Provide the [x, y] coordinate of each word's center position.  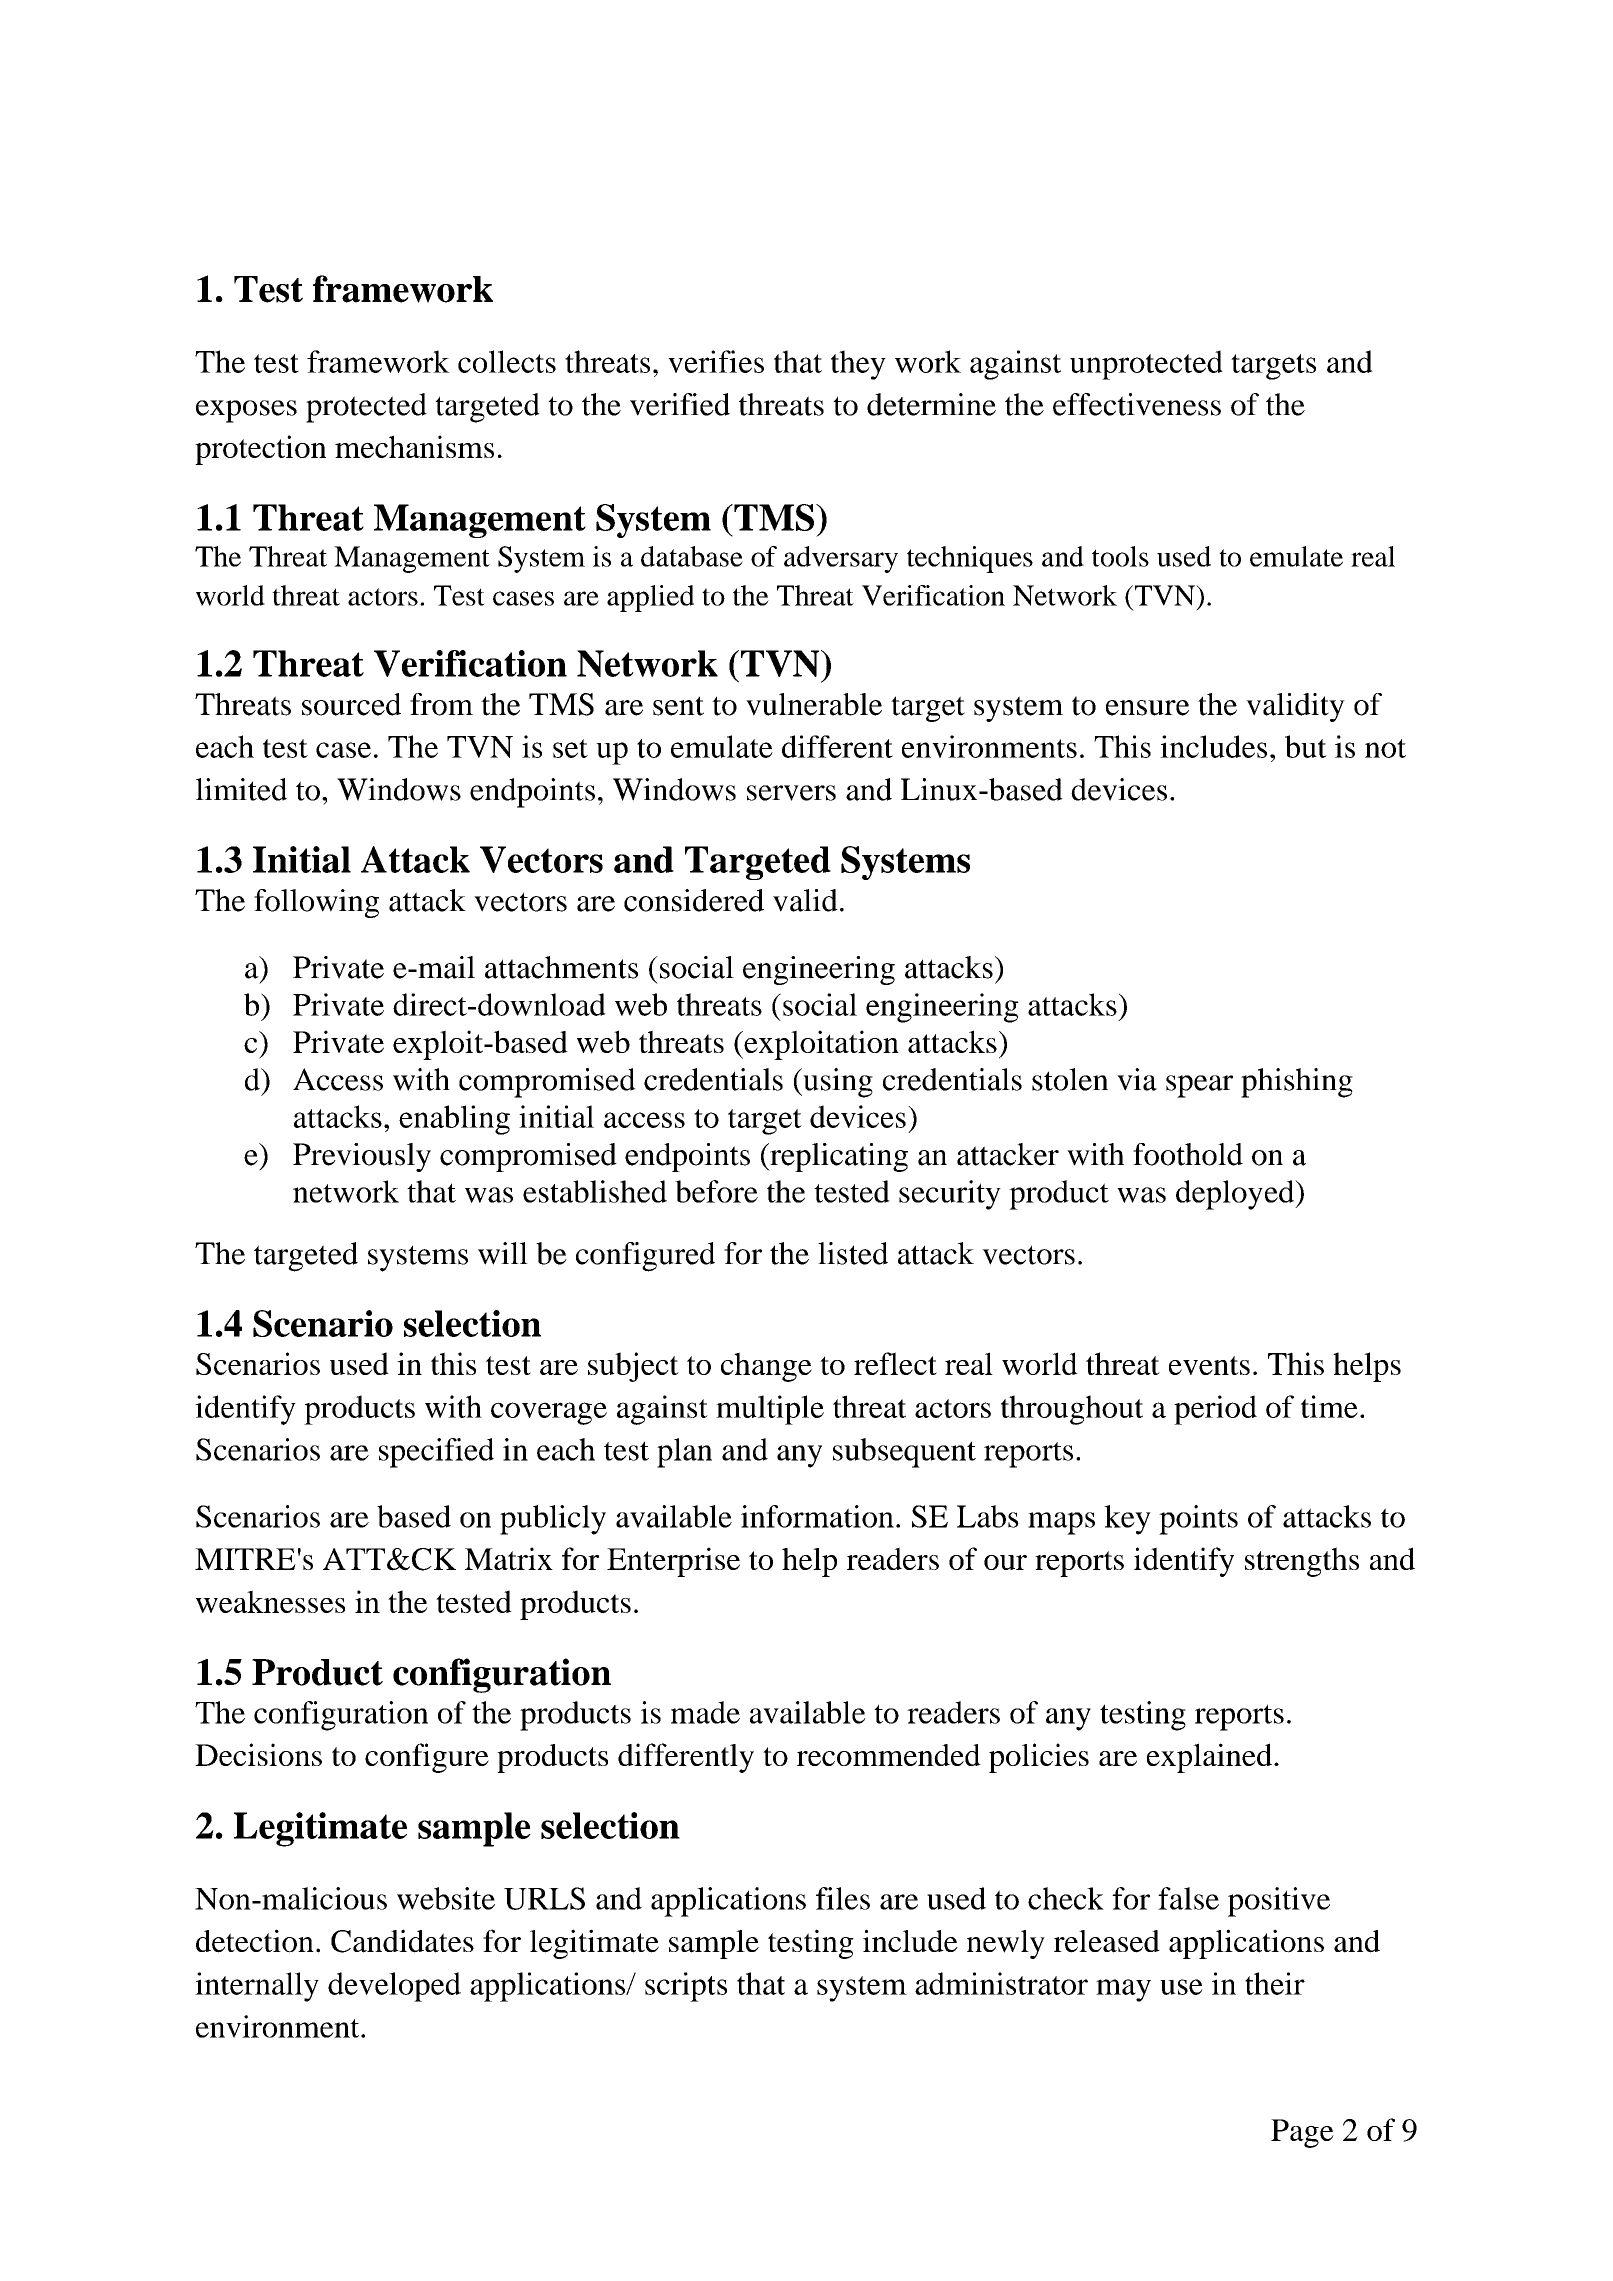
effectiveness [1137, 404]
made [705, 1712]
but [1306, 746]
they [858, 365]
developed [394, 1987]
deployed [1236, 1195]
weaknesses [270, 1601]
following [316, 903]
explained [1211, 1758]
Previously [362, 1157]
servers [791, 793]
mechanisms [414, 446]
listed [853, 1253]
